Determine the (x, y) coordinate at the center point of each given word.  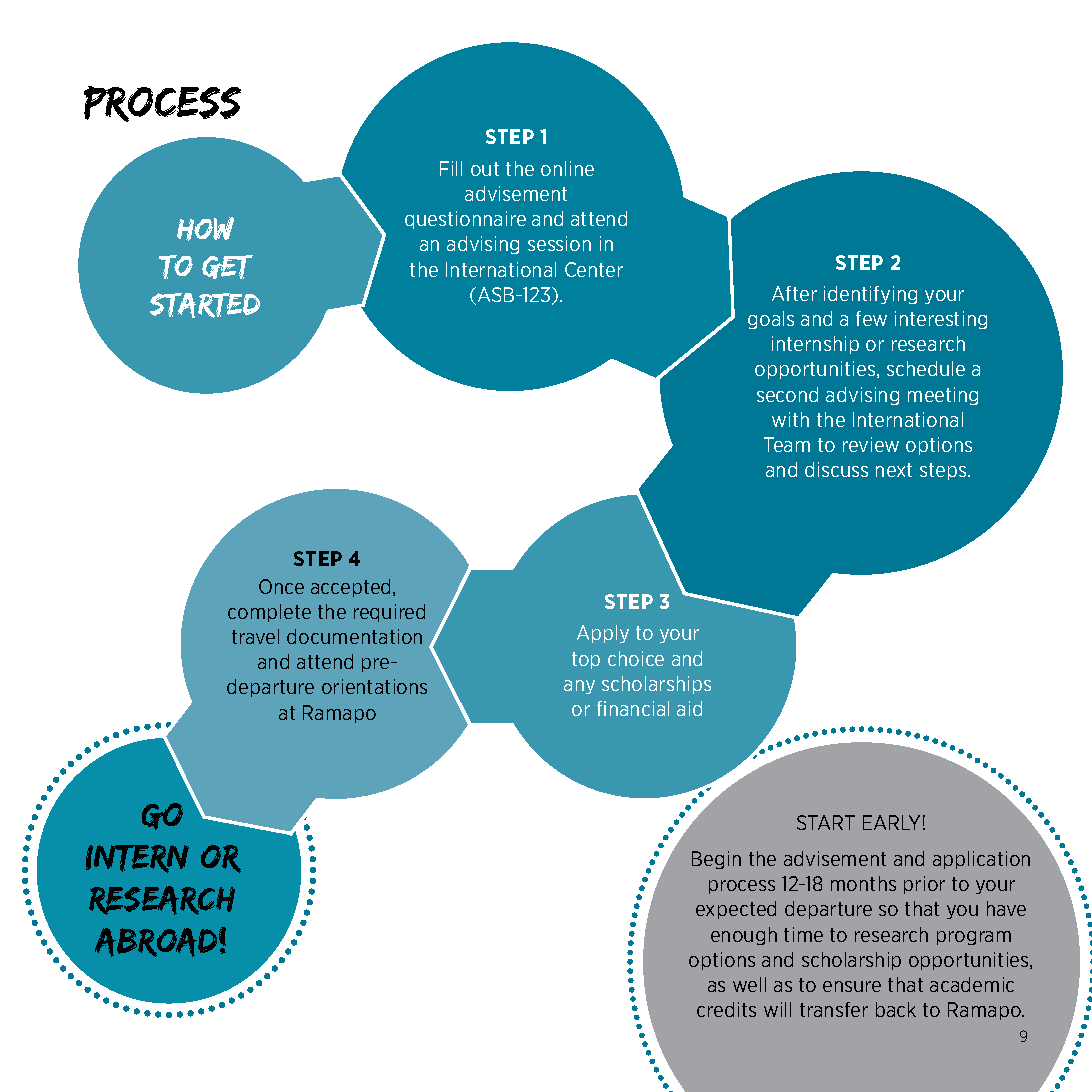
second (787, 394)
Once (281, 586)
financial (633, 708)
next (894, 470)
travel (255, 636)
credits (726, 1009)
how (205, 229)
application (981, 860)
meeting (943, 396)
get (227, 267)
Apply (603, 634)
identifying (870, 295)
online (567, 168)
